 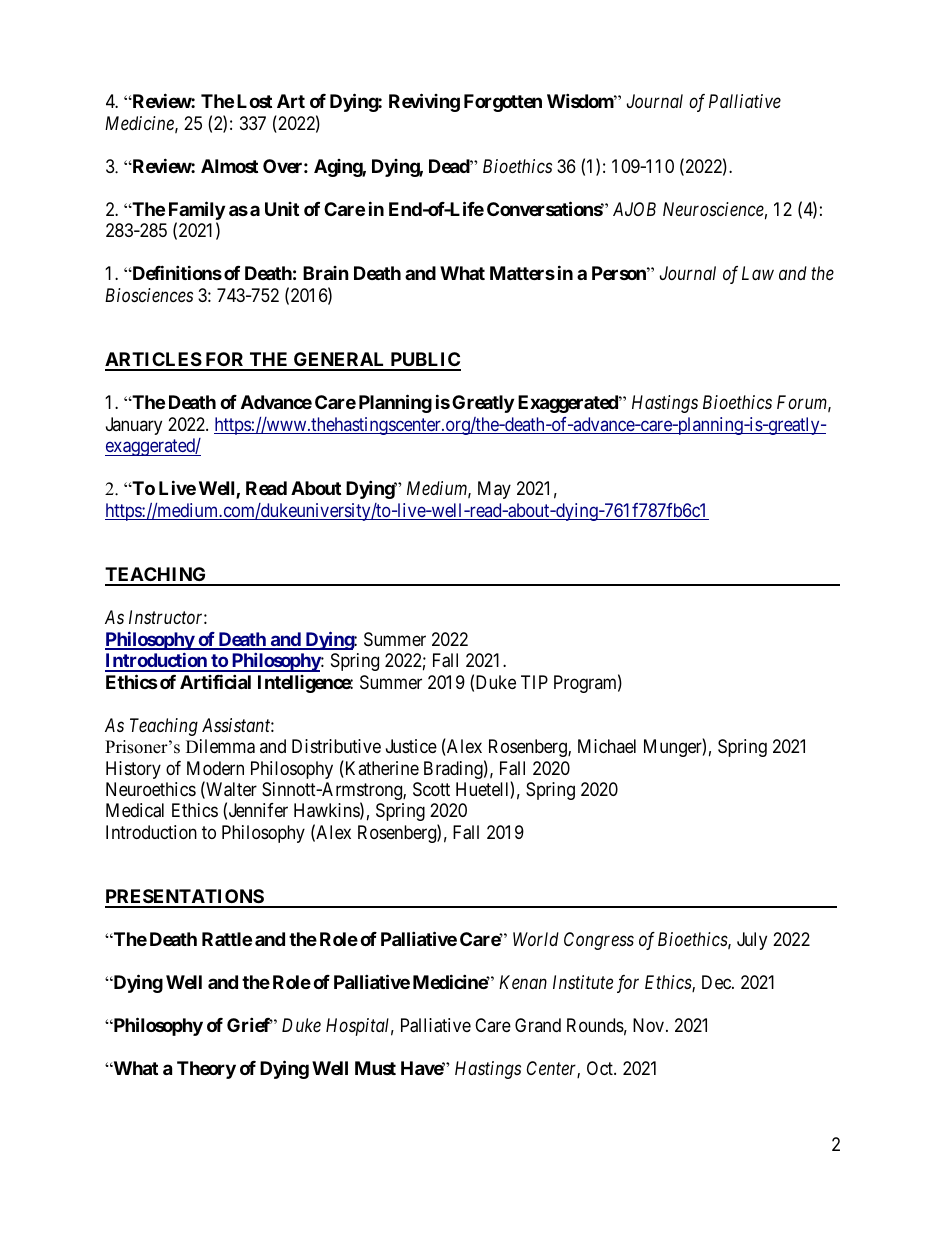 What do you see at coordinates (503, 103) in the screenshot?
I see `Forgotten` at bounding box center [503, 103].
